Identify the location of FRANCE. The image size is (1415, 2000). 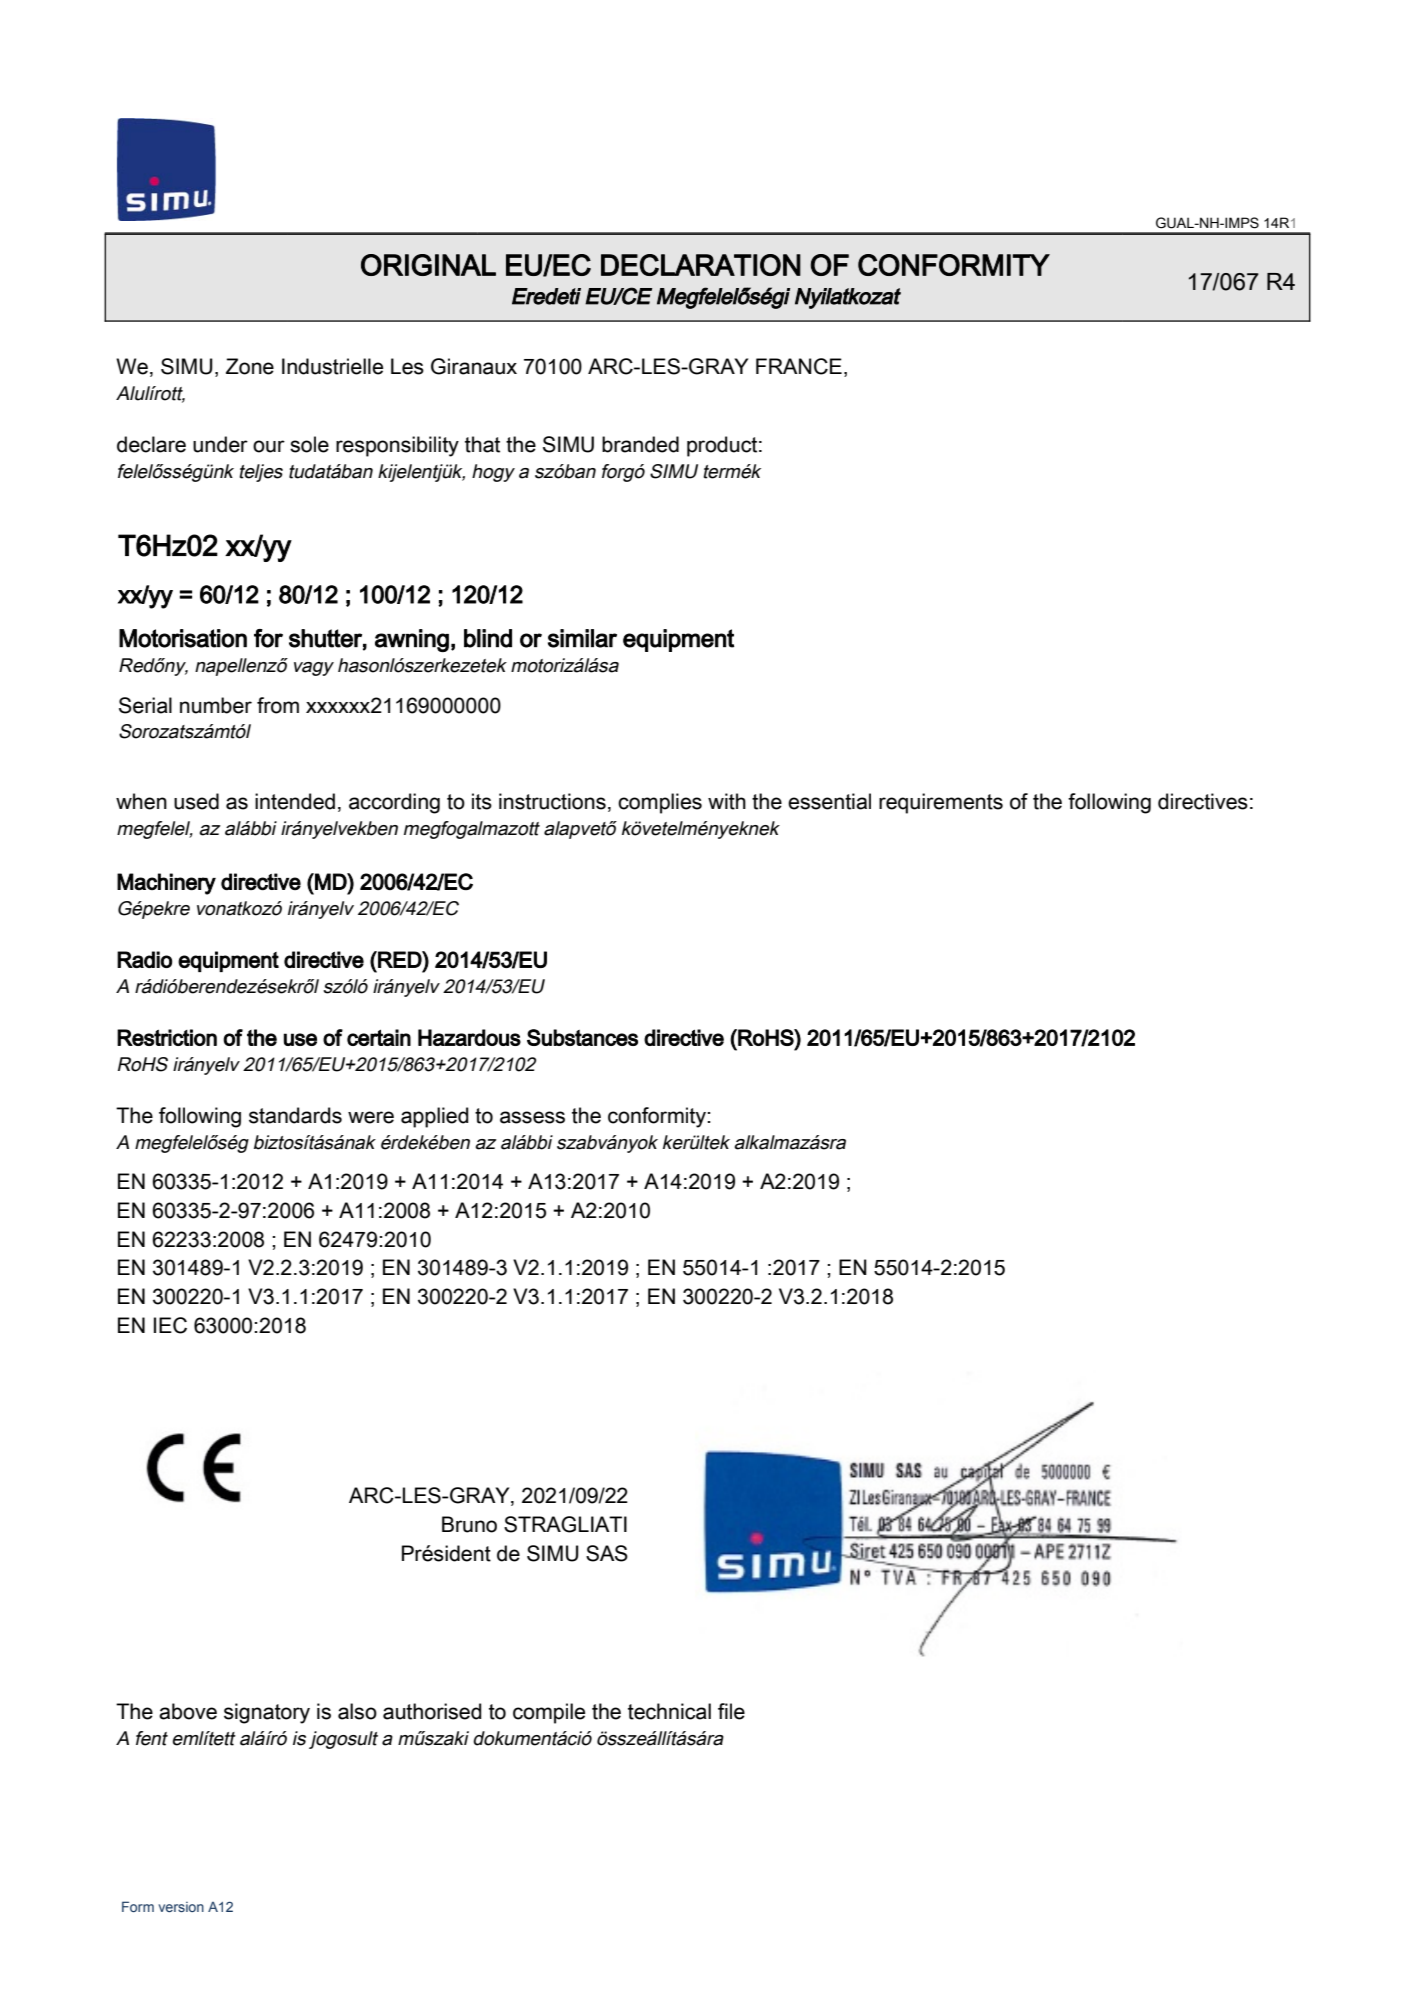
(799, 366).
